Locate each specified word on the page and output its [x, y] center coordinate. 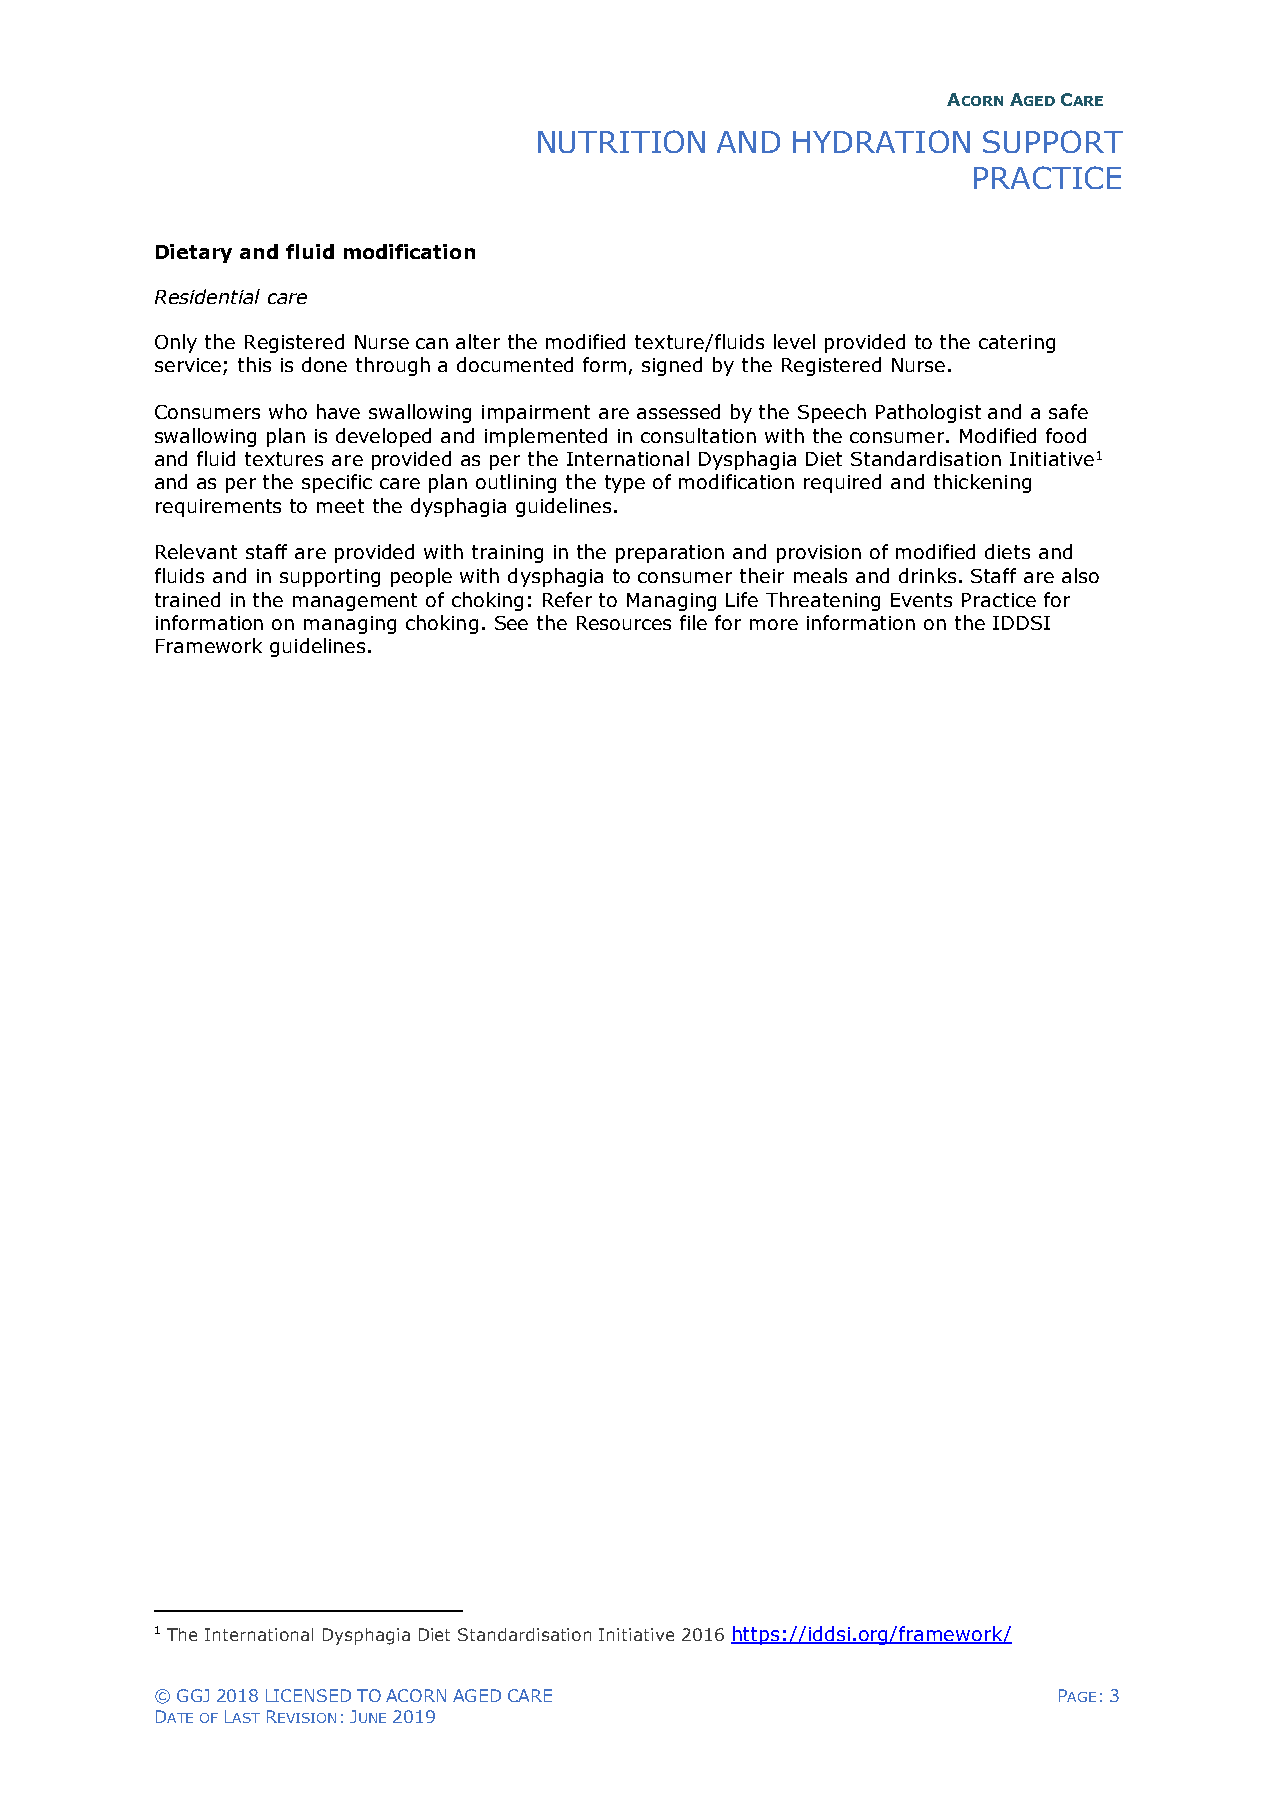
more [774, 624]
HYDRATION [881, 141]
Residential [207, 296]
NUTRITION [621, 141]
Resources [624, 623]
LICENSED [308, 1695]
